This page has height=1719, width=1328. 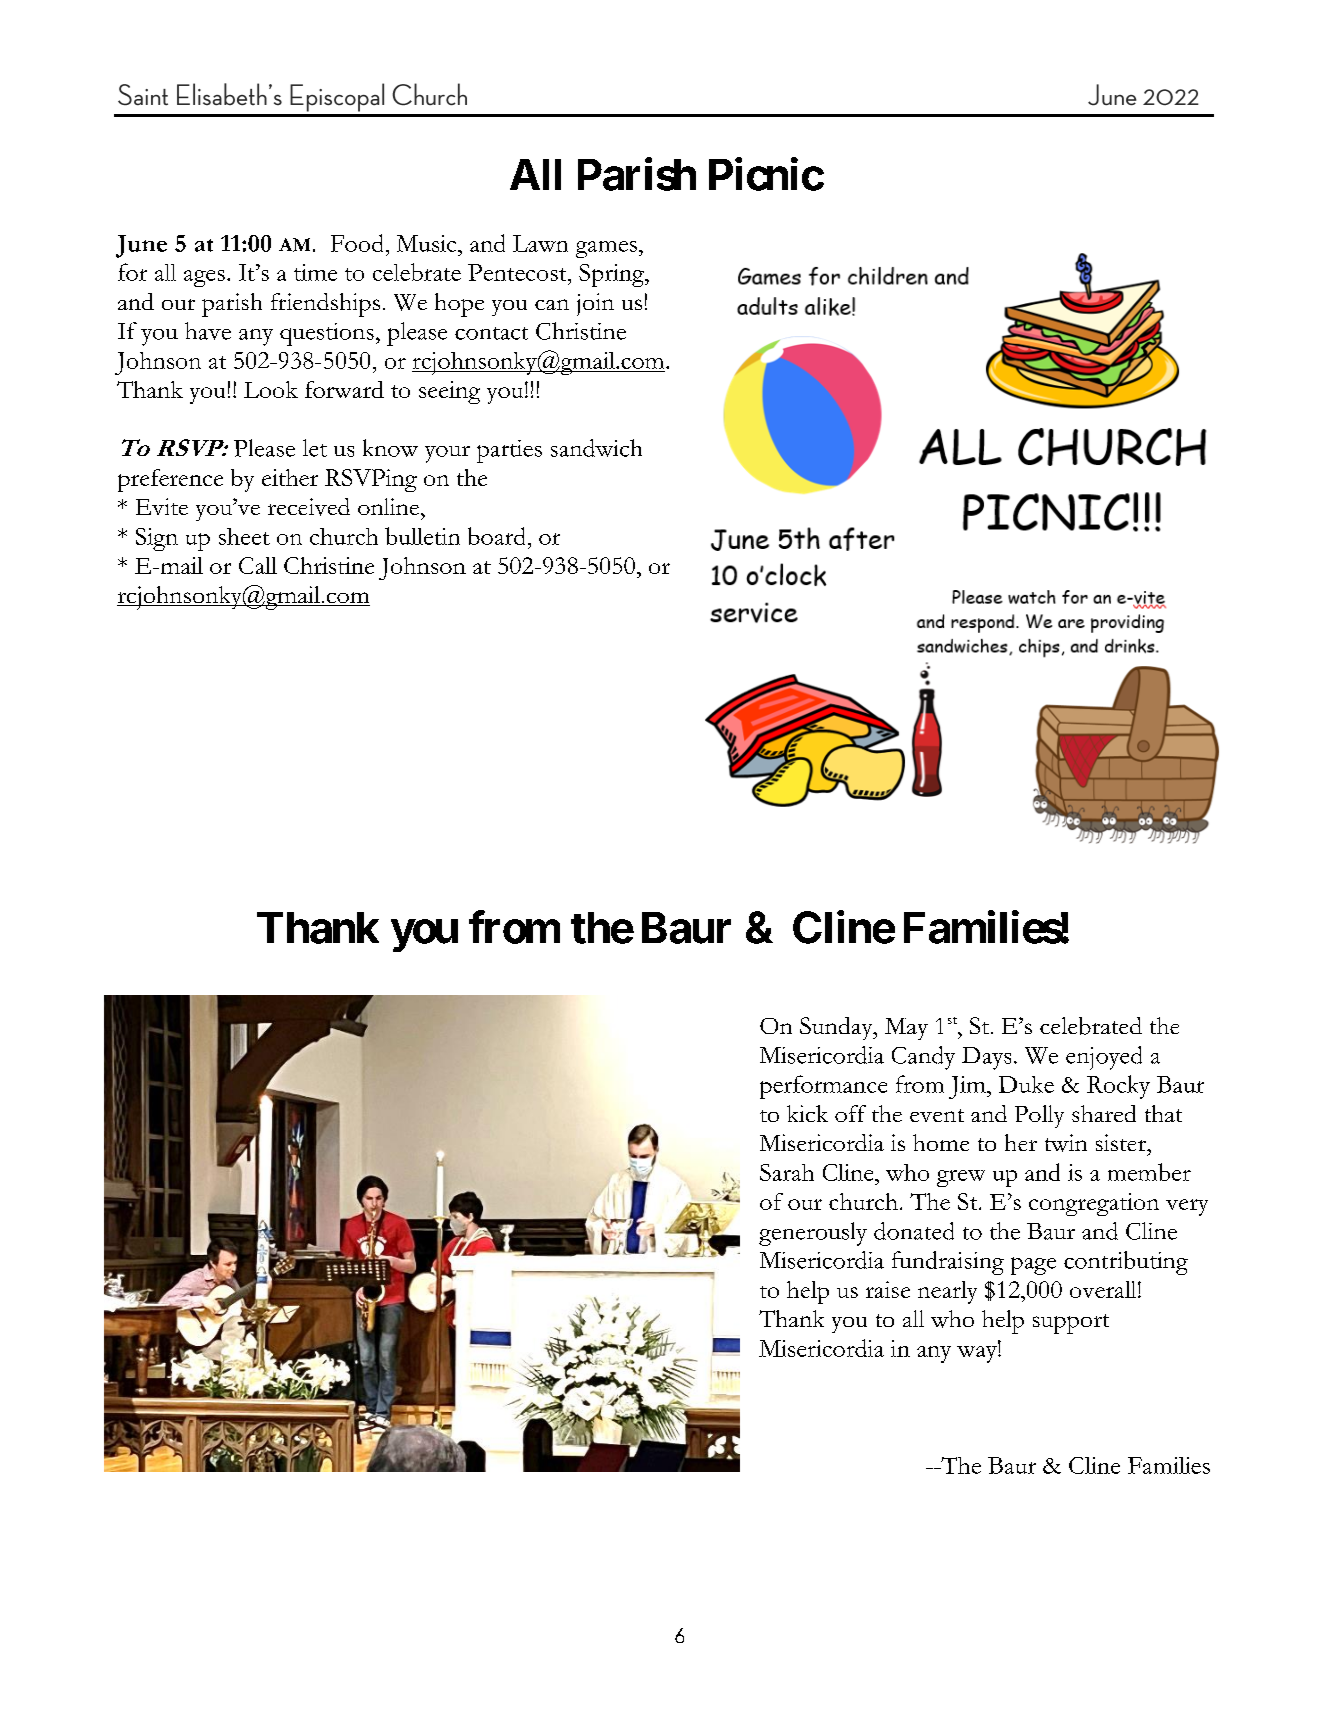 What do you see at coordinates (1071, 1324) in the page?
I see `support` at bounding box center [1071, 1324].
